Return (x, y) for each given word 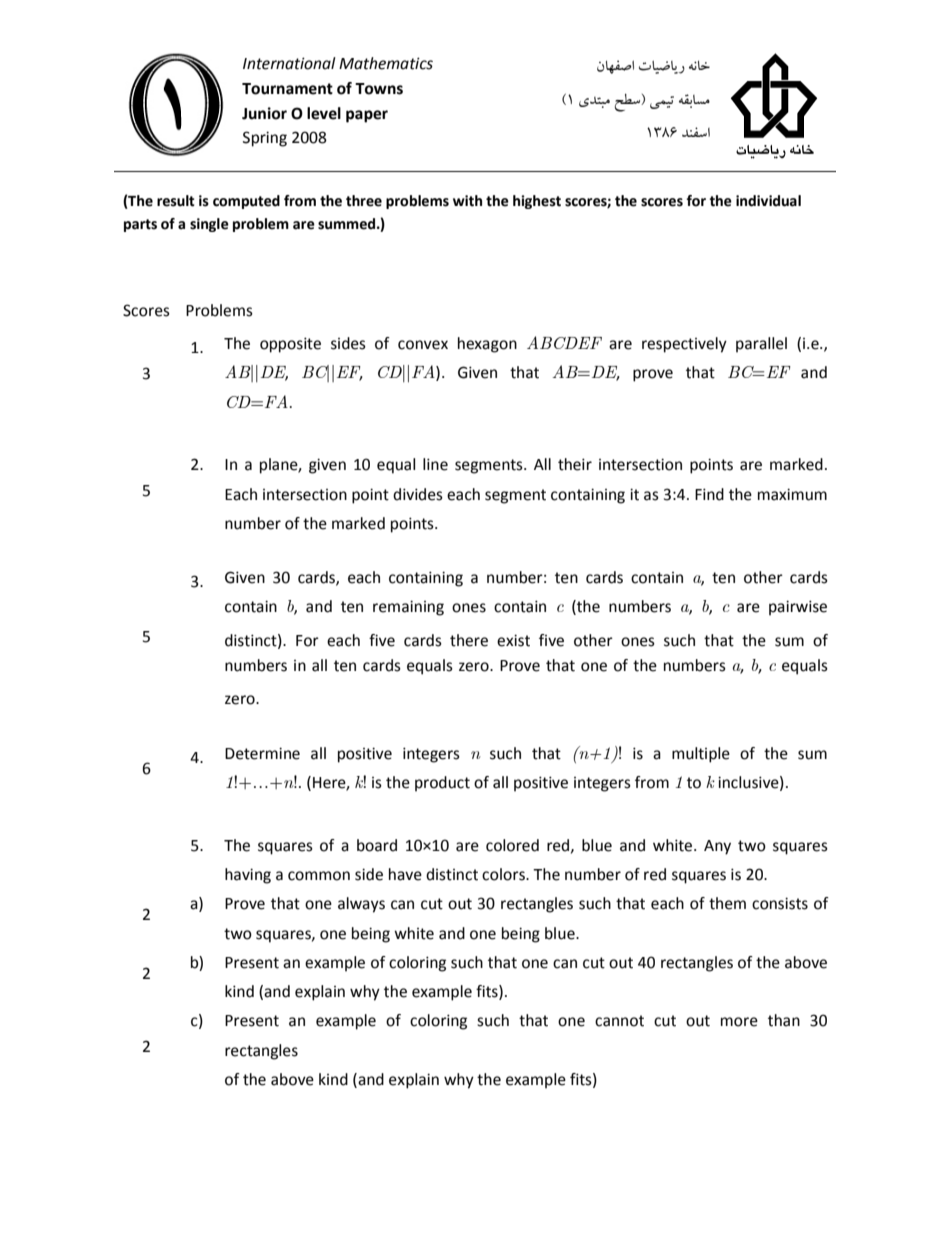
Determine (262, 753)
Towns (379, 89)
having (248, 876)
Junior (264, 113)
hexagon (487, 345)
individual (768, 201)
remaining (408, 608)
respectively (684, 345)
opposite (290, 345)
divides (418, 494)
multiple (701, 755)
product (442, 784)
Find (709, 494)
